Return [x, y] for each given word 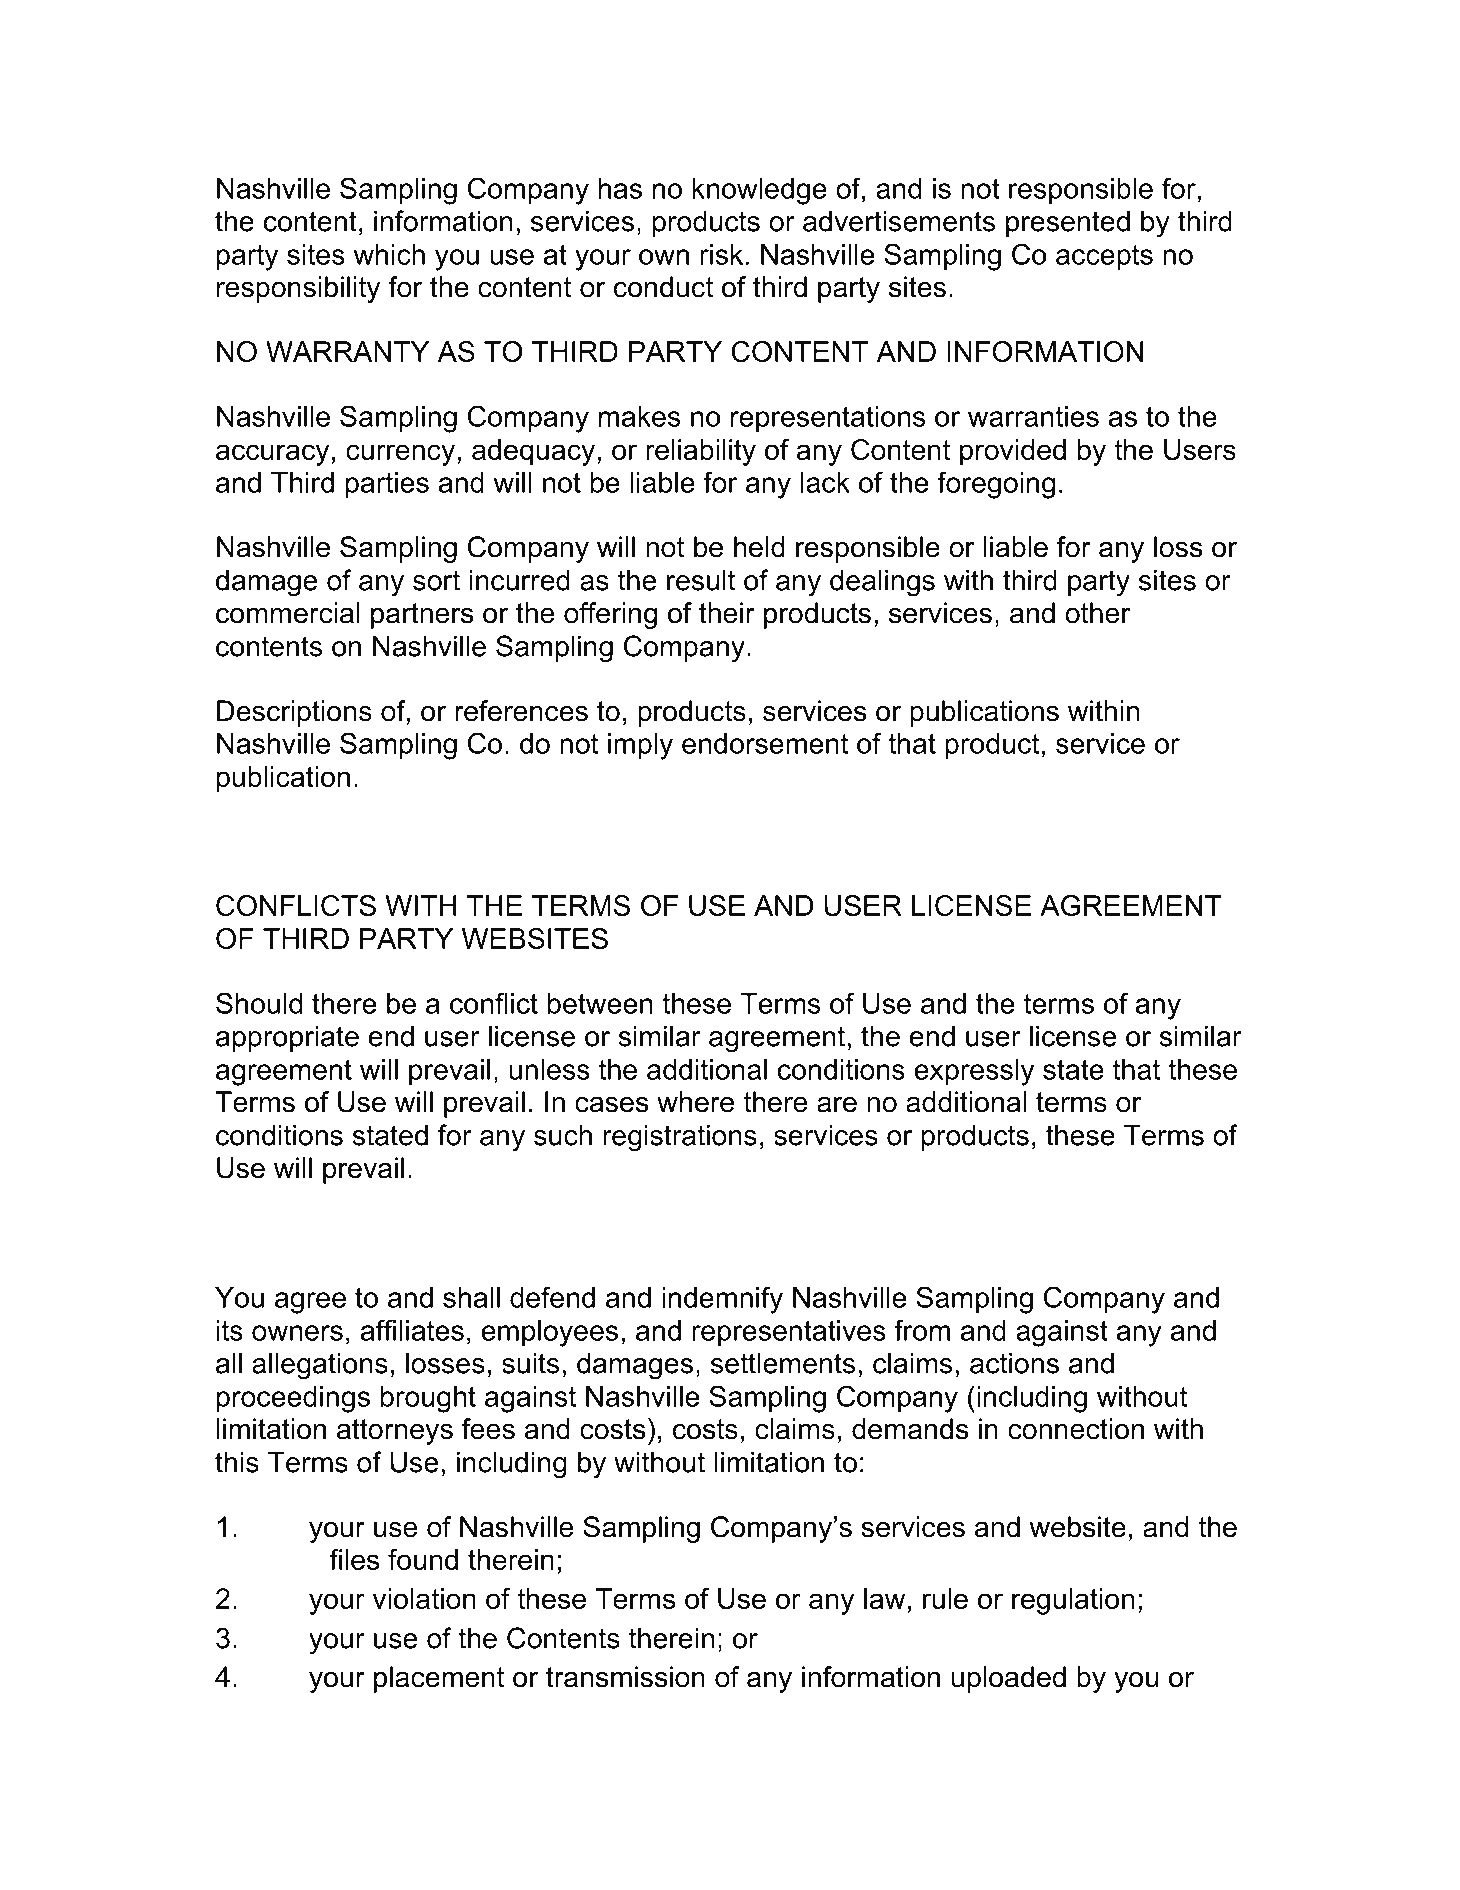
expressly [974, 1072]
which [389, 254]
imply [640, 746]
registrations [680, 1138]
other [1097, 613]
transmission [625, 1677]
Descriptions [294, 713]
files [354, 1559]
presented [1068, 223]
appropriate [287, 1038]
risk [721, 254]
